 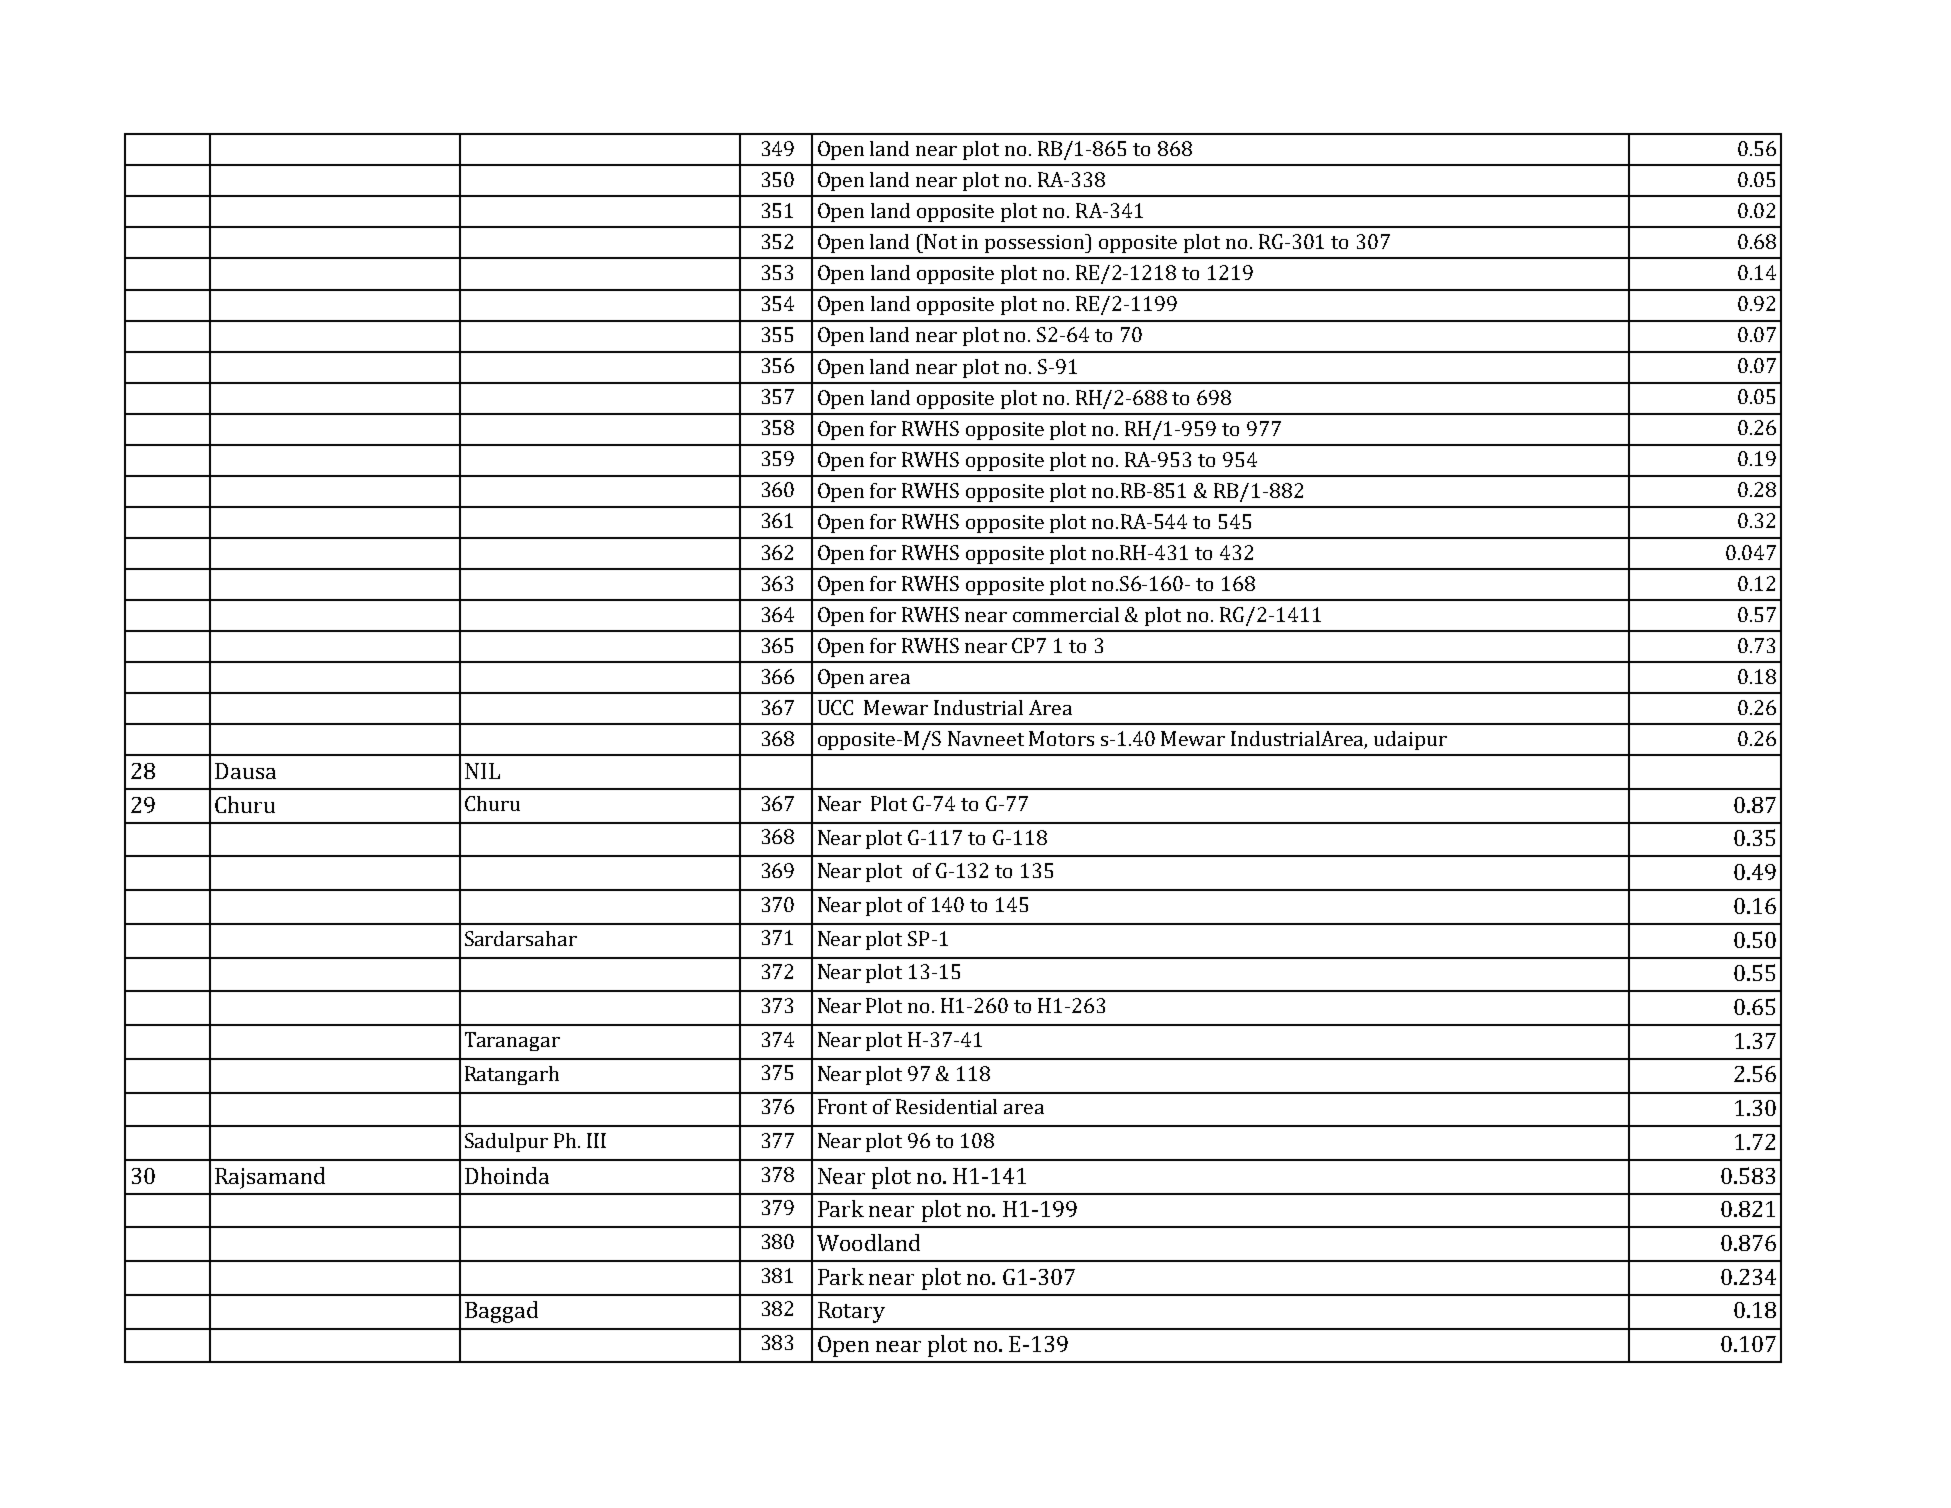 What do you see at coordinates (1066, 614) in the image?
I see `commercial` at bounding box center [1066, 614].
